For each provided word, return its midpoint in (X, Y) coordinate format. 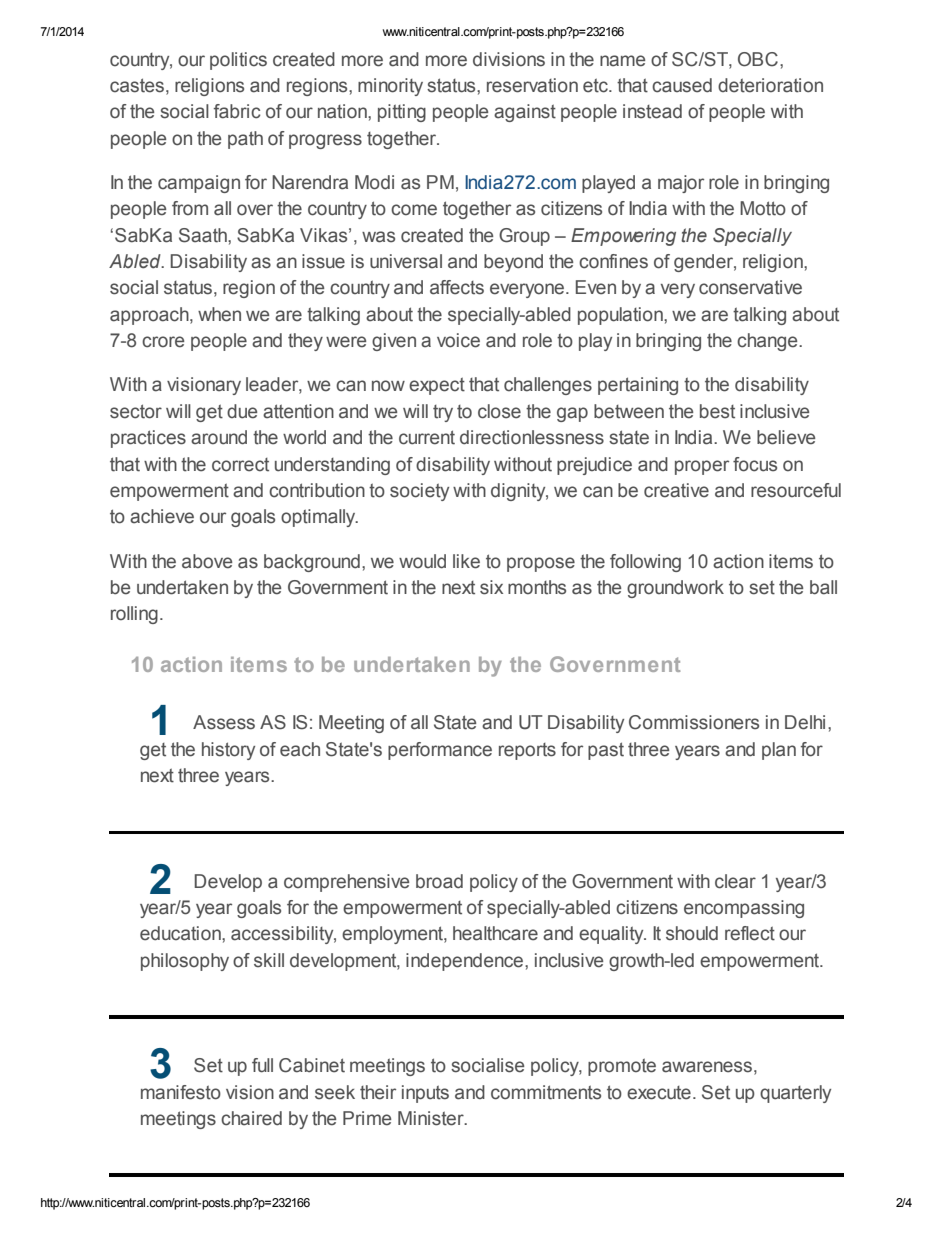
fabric (237, 111)
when (219, 314)
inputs (425, 1094)
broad (439, 881)
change (768, 342)
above (207, 561)
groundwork (675, 589)
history (228, 751)
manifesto (181, 1092)
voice (458, 340)
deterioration (770, 85)
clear (735, 881)
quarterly (795, 1094)
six (491, 587)
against (525, 113)
